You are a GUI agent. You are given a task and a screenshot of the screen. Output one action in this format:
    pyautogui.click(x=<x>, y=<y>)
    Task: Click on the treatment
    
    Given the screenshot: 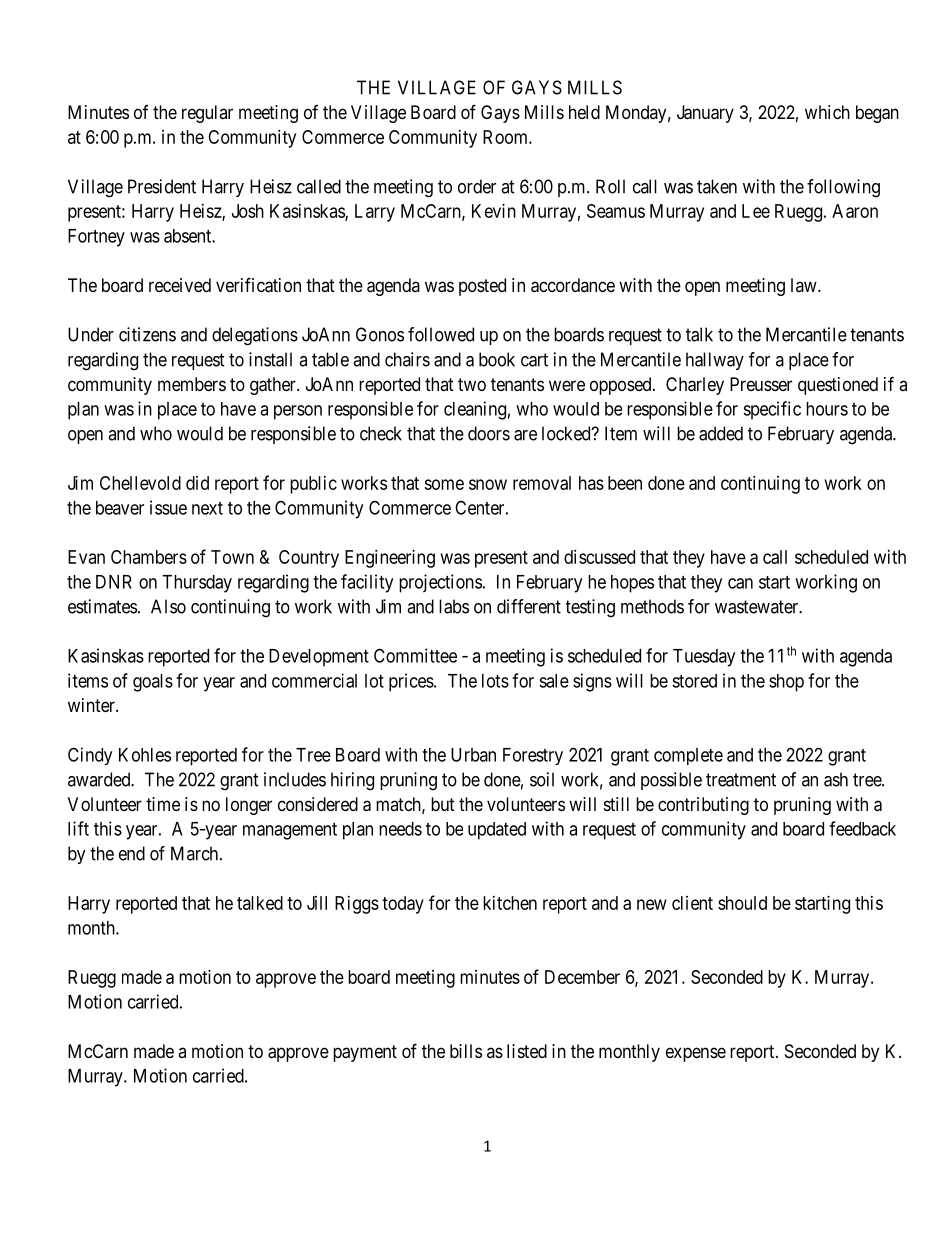 What is the action you would take?
    pyautogui.click(x=741, y=780)
